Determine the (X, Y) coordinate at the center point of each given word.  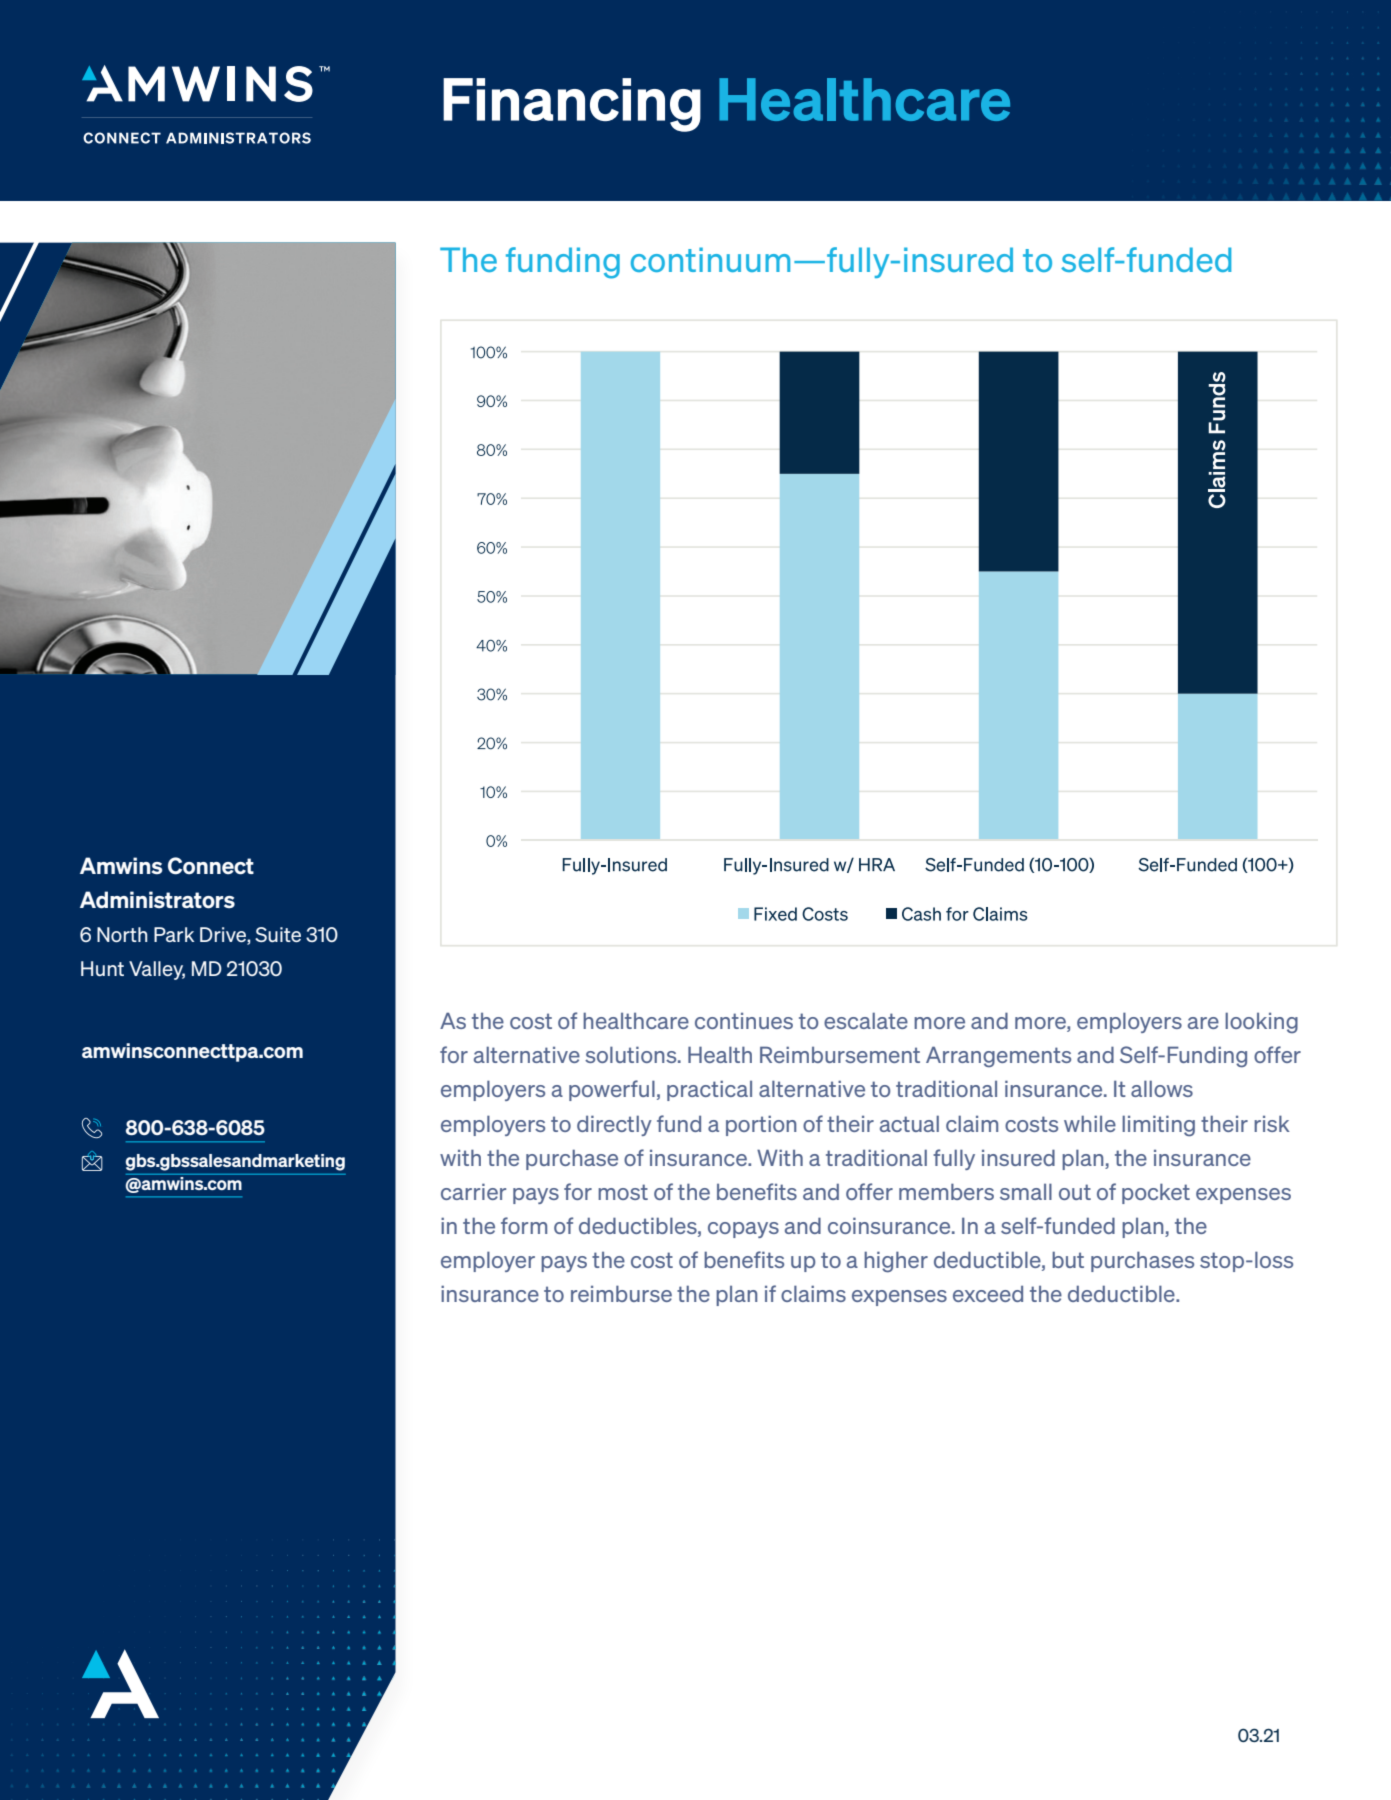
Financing (572, 105)
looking (1261, 1023)
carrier (473, 1191)
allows (1162, 1088)
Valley (157, 970)
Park (174, 934)
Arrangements (998, 1057)
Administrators (157, 900)
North (122, 934)
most (623, 1192)
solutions (632, 1054)
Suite (278, 934)
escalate (866, 1020)
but (1068, 1259)
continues (744, 1021)
